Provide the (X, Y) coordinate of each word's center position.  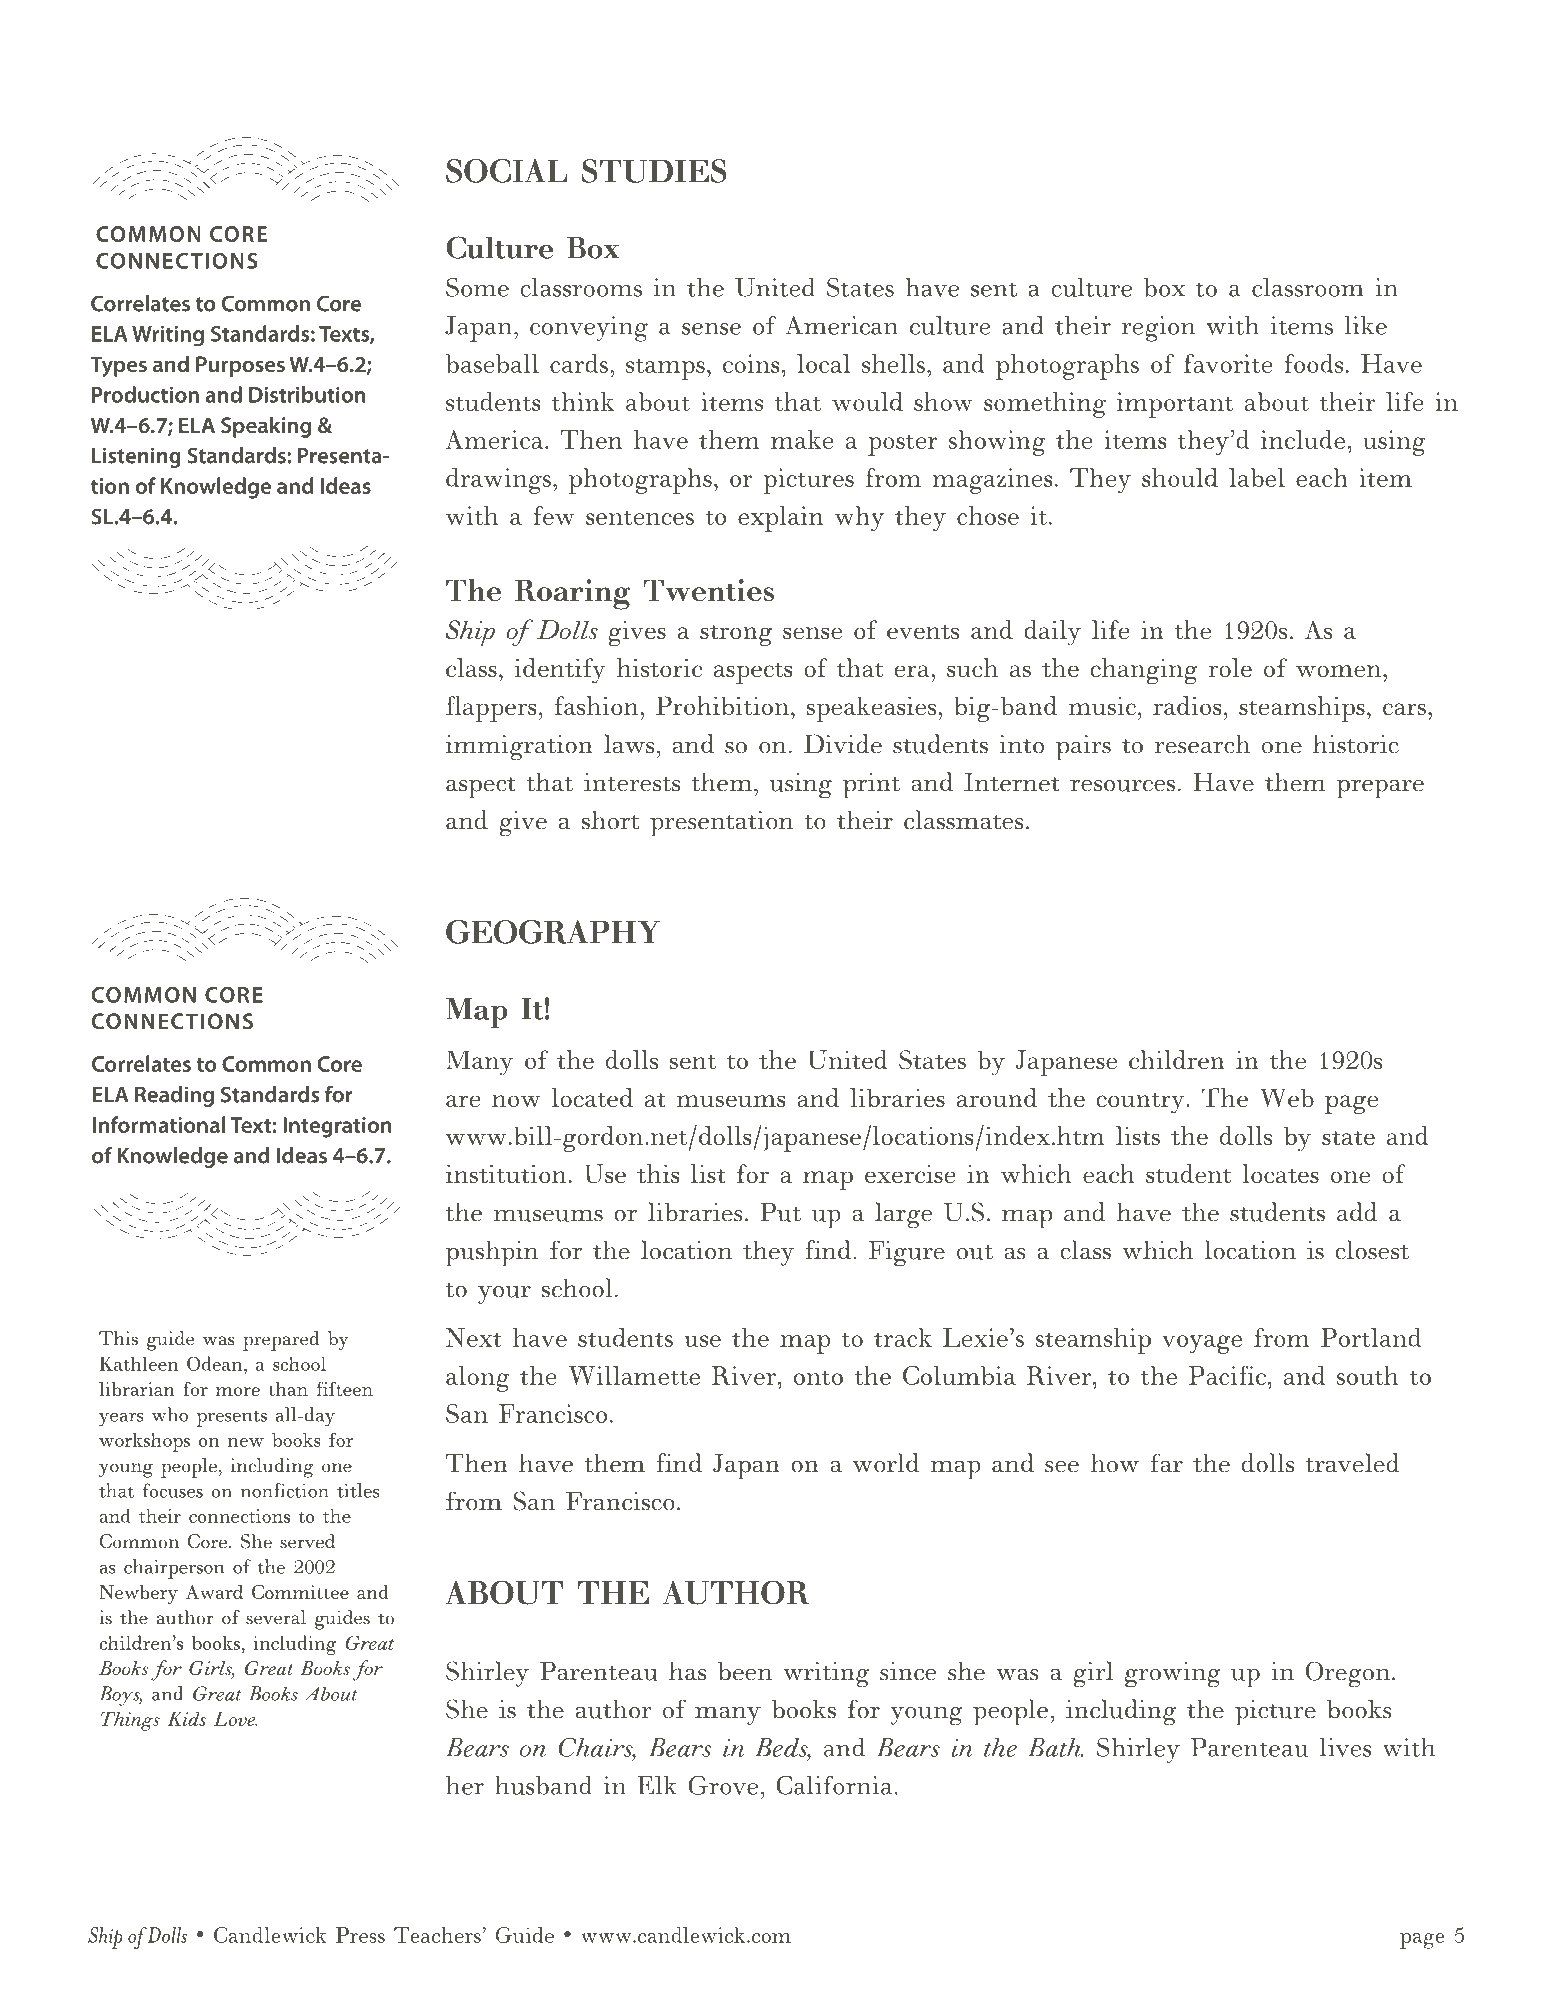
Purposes (240, 366)
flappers (491, 709)
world (886, 1463)
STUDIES (654, 171)
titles (358, 1490)
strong (736, 635)
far (1166, 1463)
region (1158, 329)
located (592, 1097)
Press (360, 1935)
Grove (725, 1785)
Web (1287, 1097)
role (1230, 667)
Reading (174, 1096)
